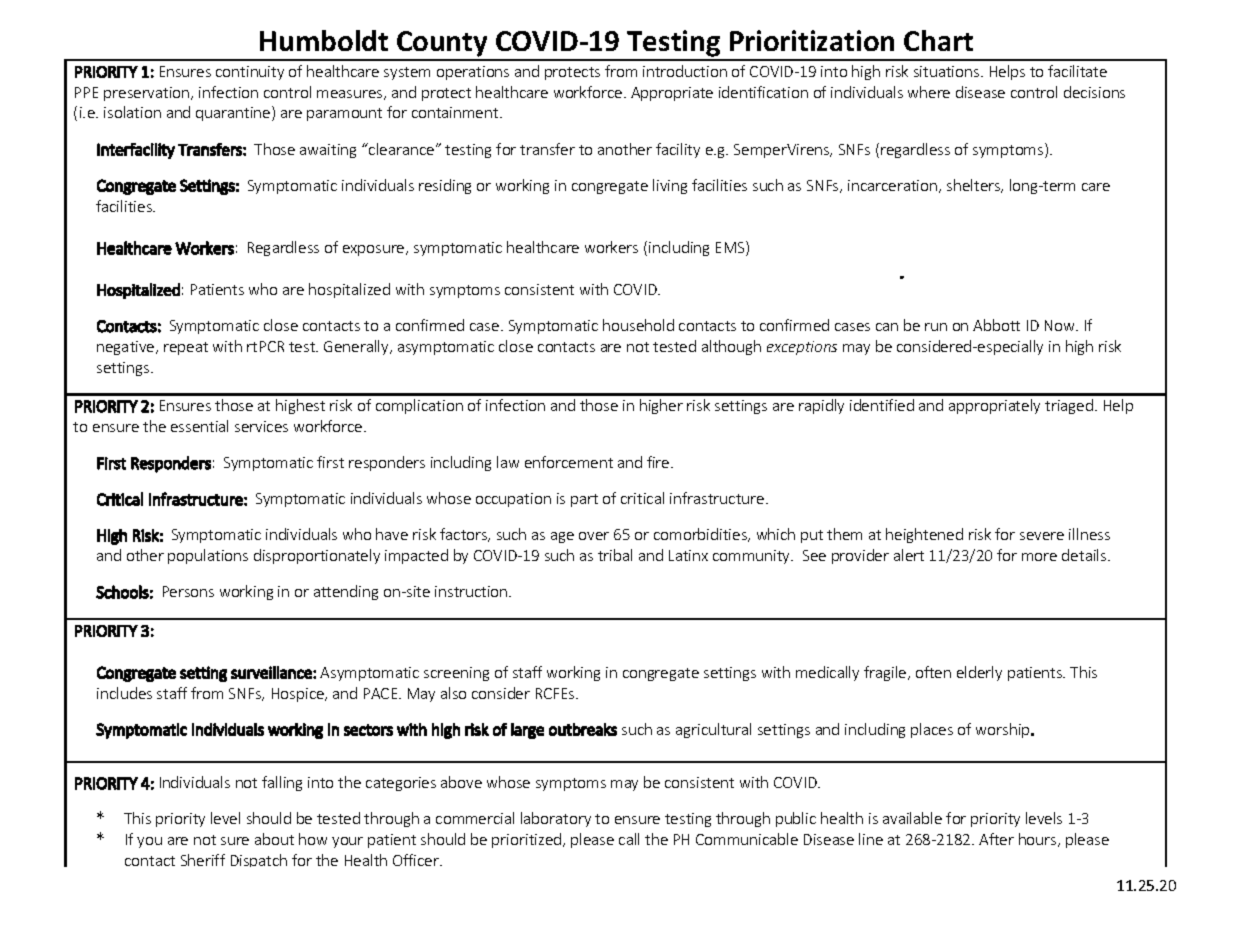 This screenshot has height=952, width=1233. I want to click on continuity, so click(250, 73).
